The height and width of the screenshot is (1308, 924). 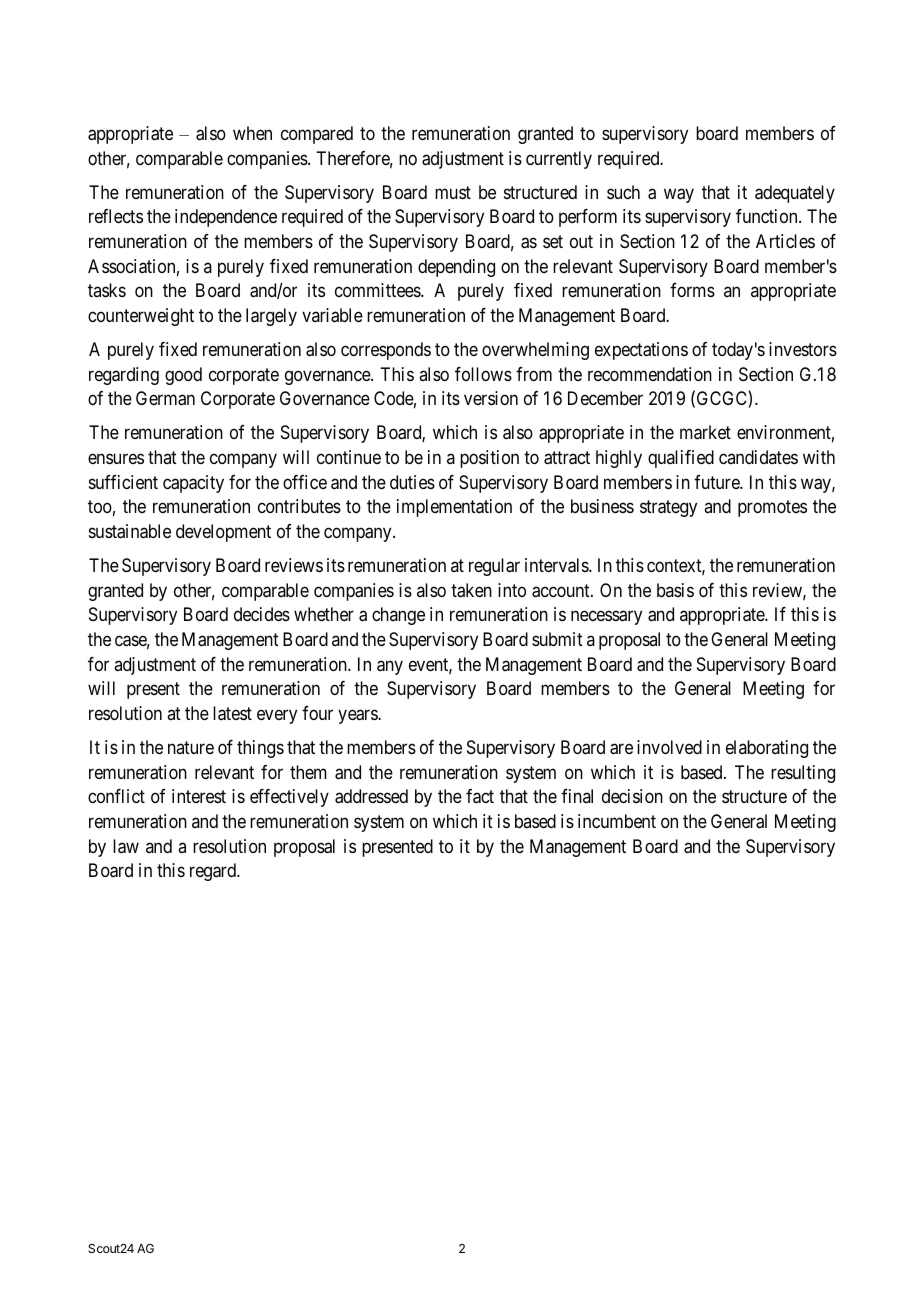 What do you see at coordinates (456, 268) in the screenshot?
I see `depending` at bounding box center [456, 268].
